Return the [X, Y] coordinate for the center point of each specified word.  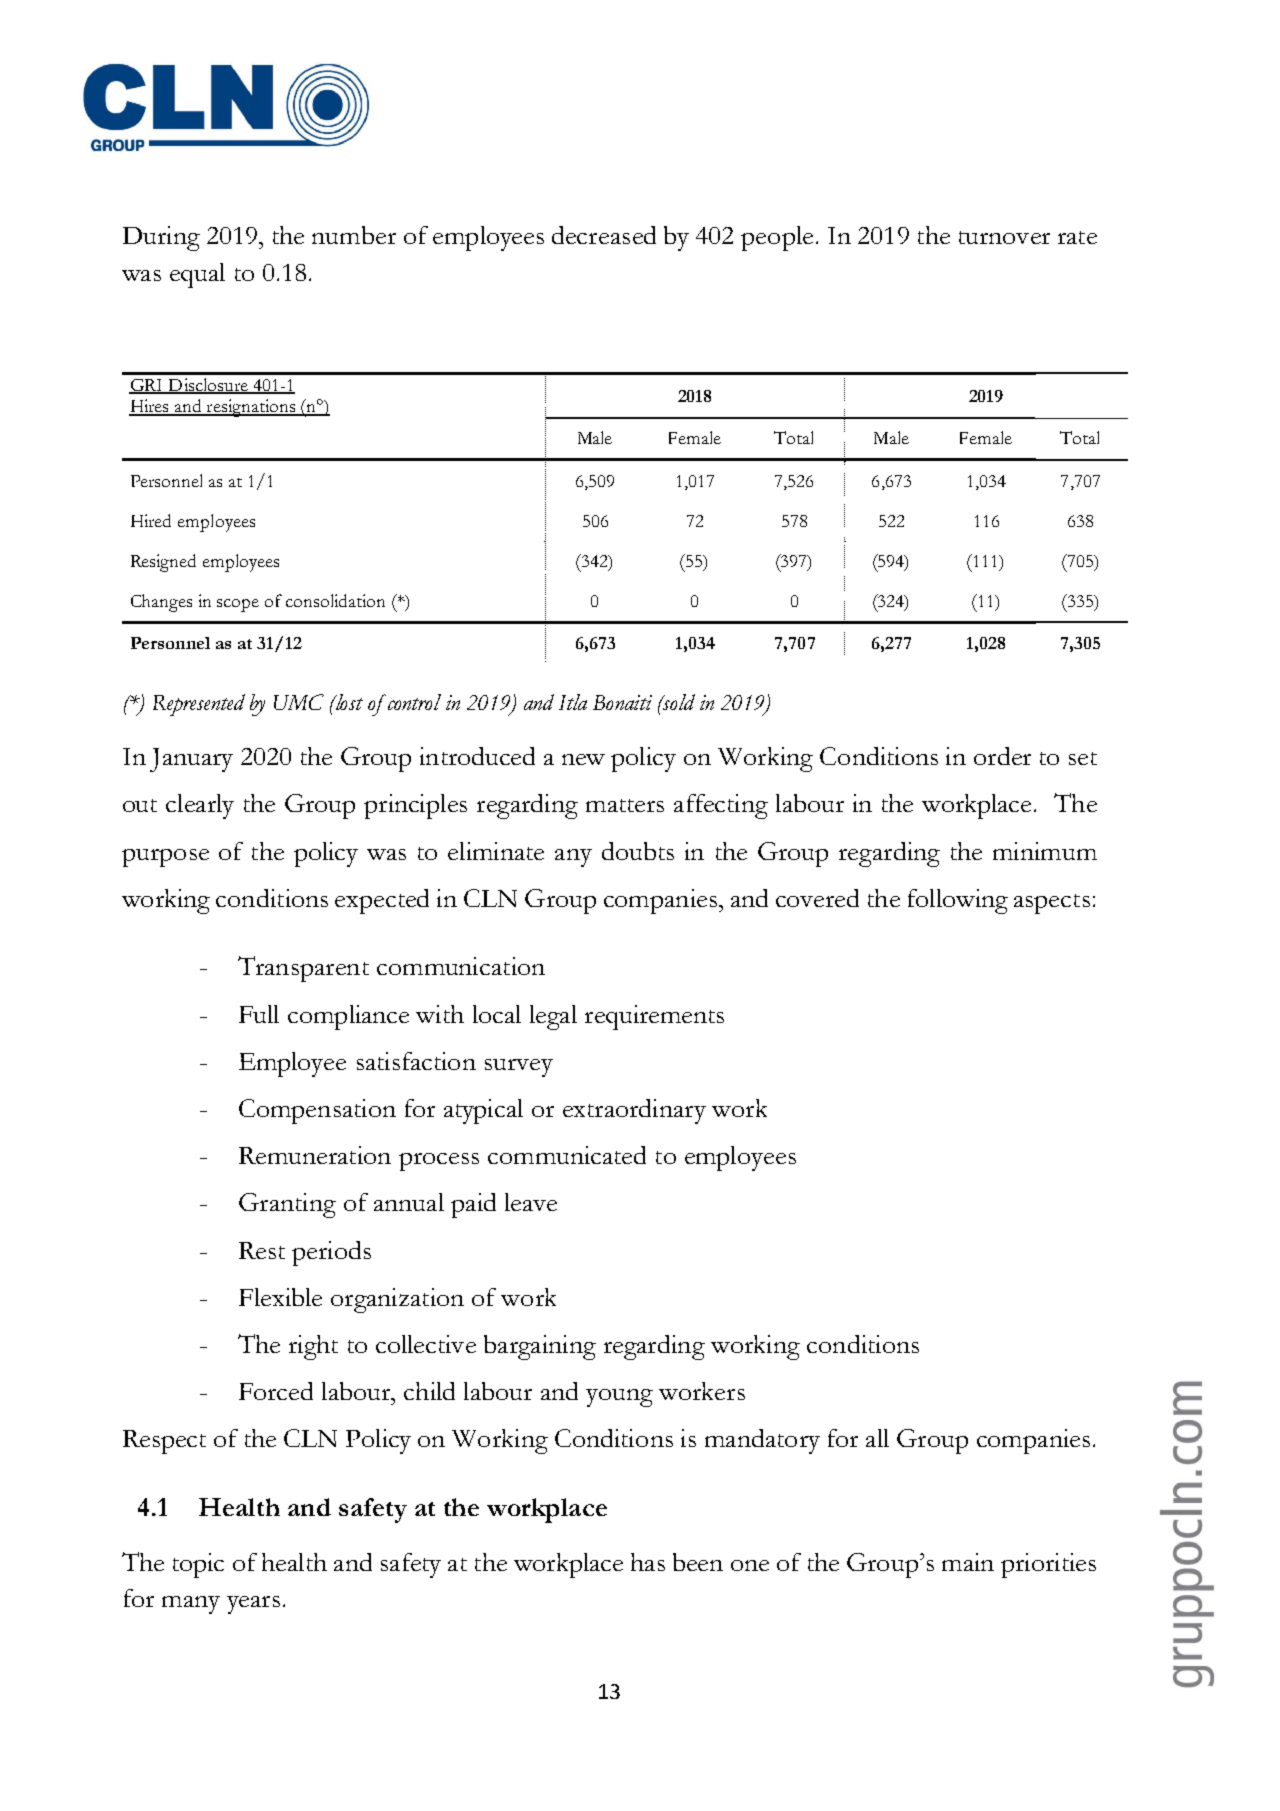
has [648, 1562]
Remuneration [315, 1155]
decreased [604, 235]
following [958, 901]
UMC [299, 702]
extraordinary [634, 1111]
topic [198, 1565]
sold [678, 702]
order [1002, 756]
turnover [1004, 237]
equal [197, 275]
